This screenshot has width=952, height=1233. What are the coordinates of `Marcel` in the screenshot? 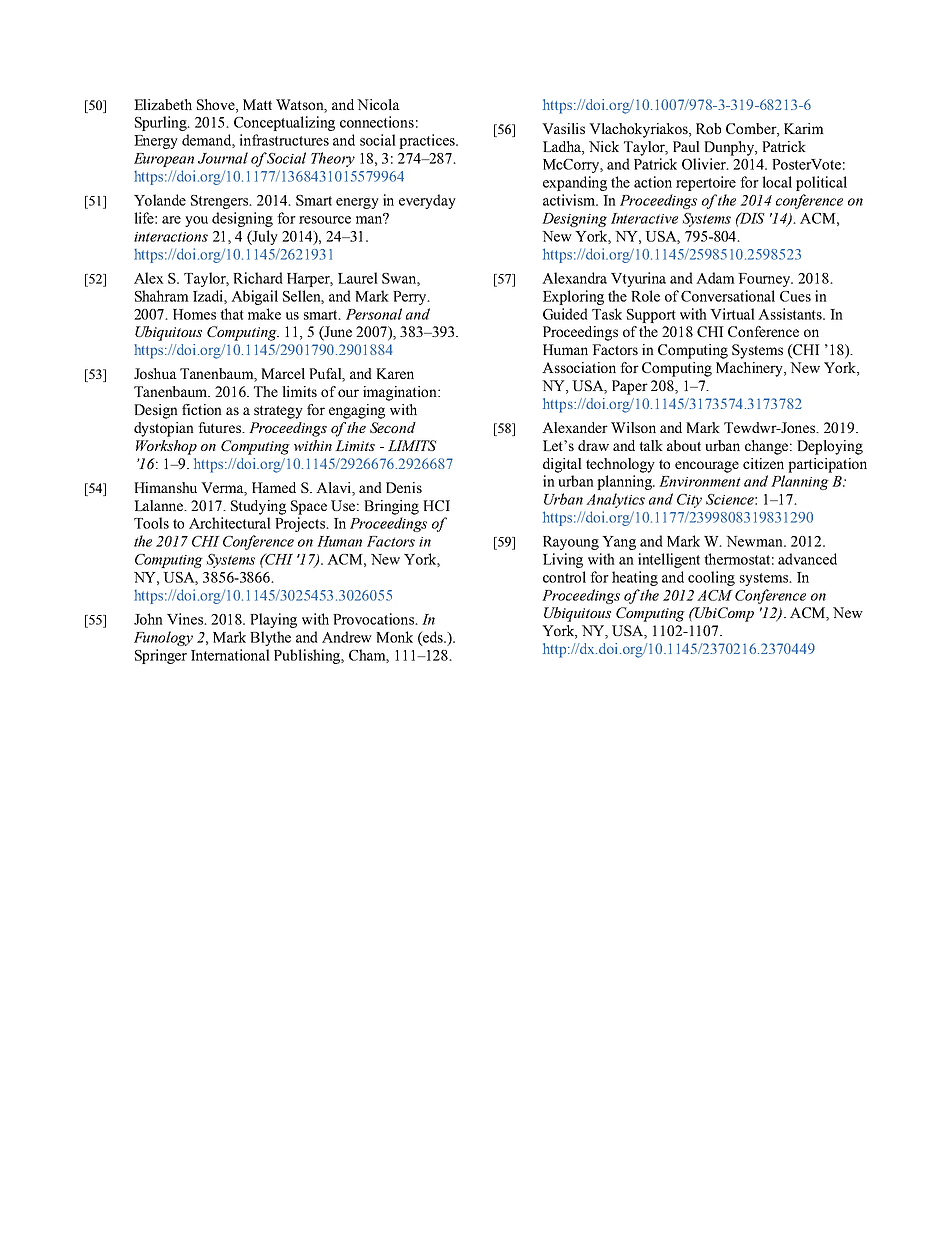 It's located at (283, 373).
